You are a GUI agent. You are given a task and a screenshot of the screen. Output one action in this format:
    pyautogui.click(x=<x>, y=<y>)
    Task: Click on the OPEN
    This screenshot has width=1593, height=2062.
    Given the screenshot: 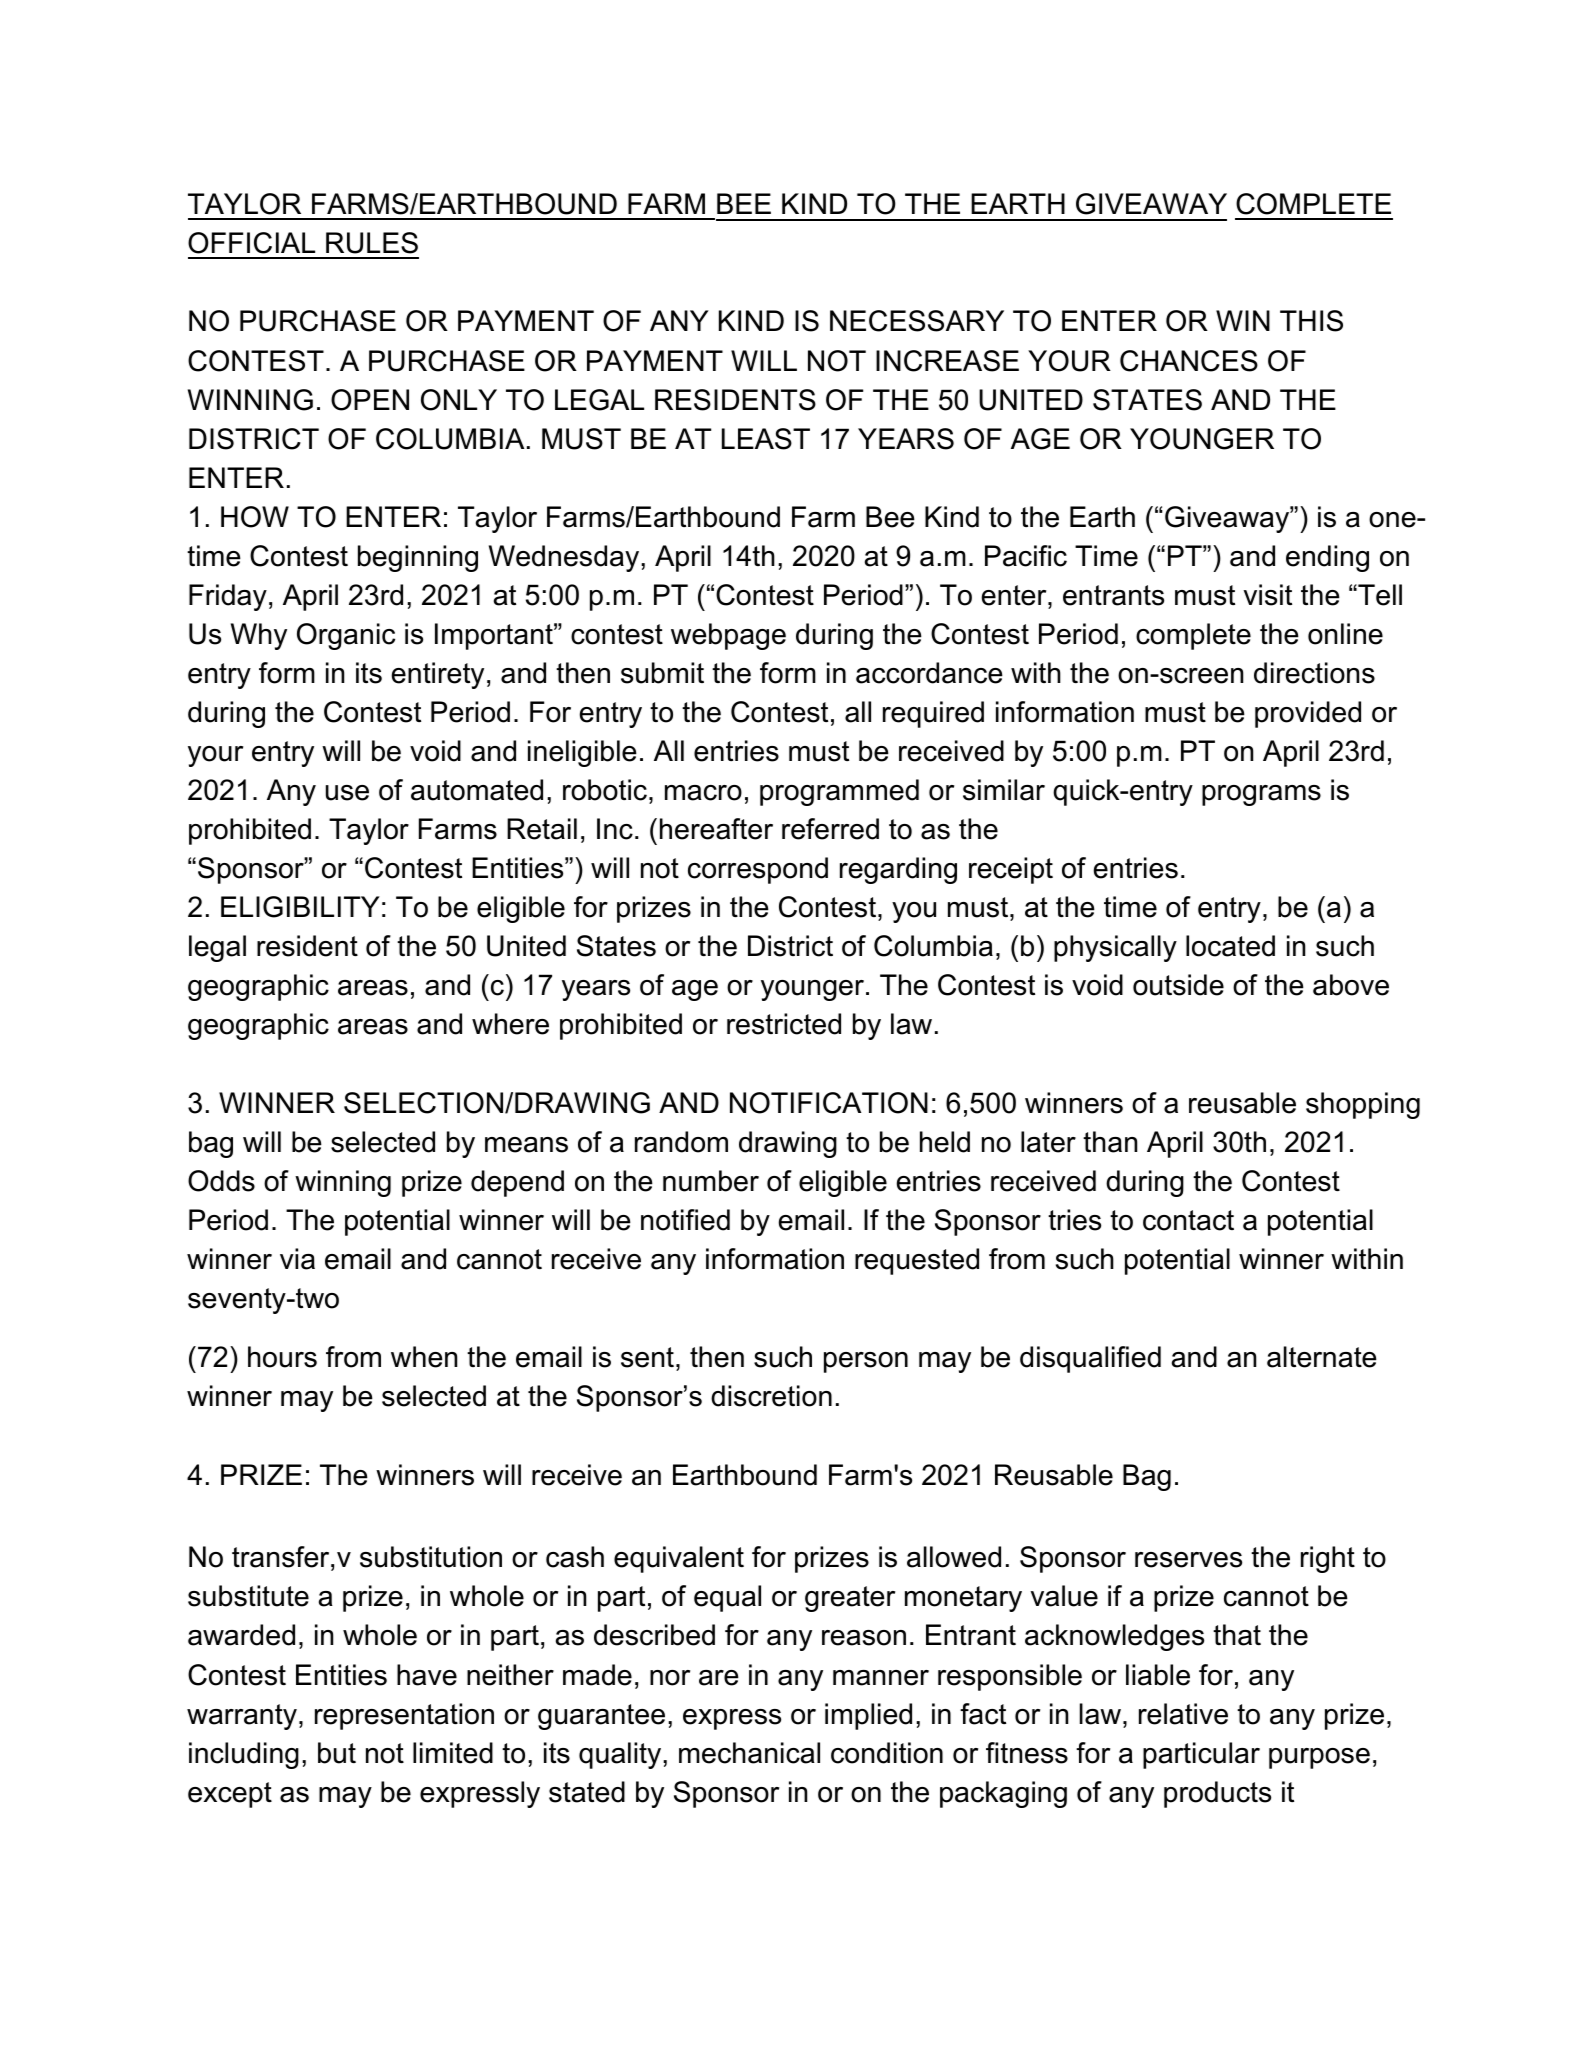 What is the action you would take?
    pyautogui.click(x=370, y=400)
